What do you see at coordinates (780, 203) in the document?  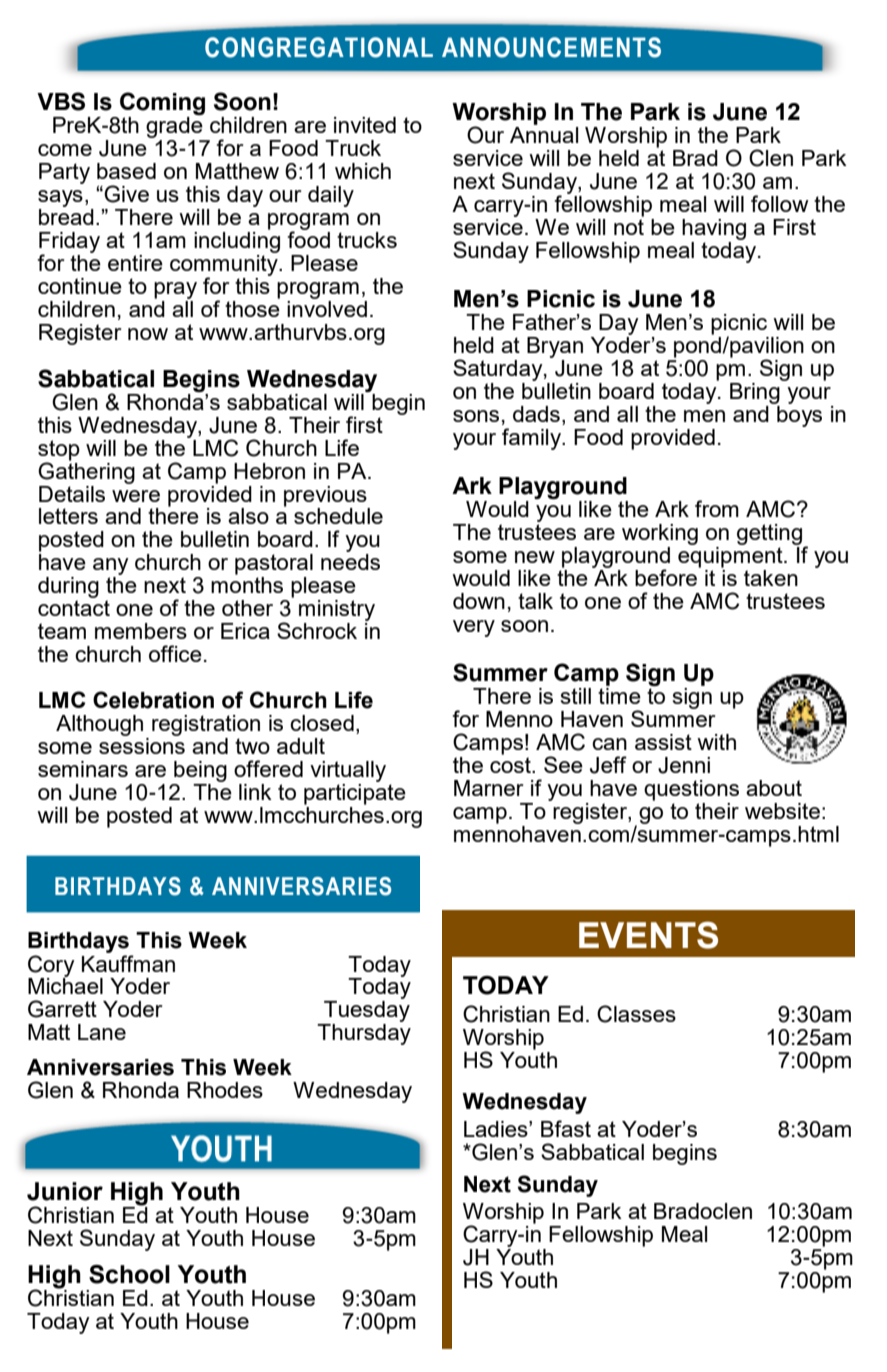 I see `follow` at bounding box center [780, 203].
